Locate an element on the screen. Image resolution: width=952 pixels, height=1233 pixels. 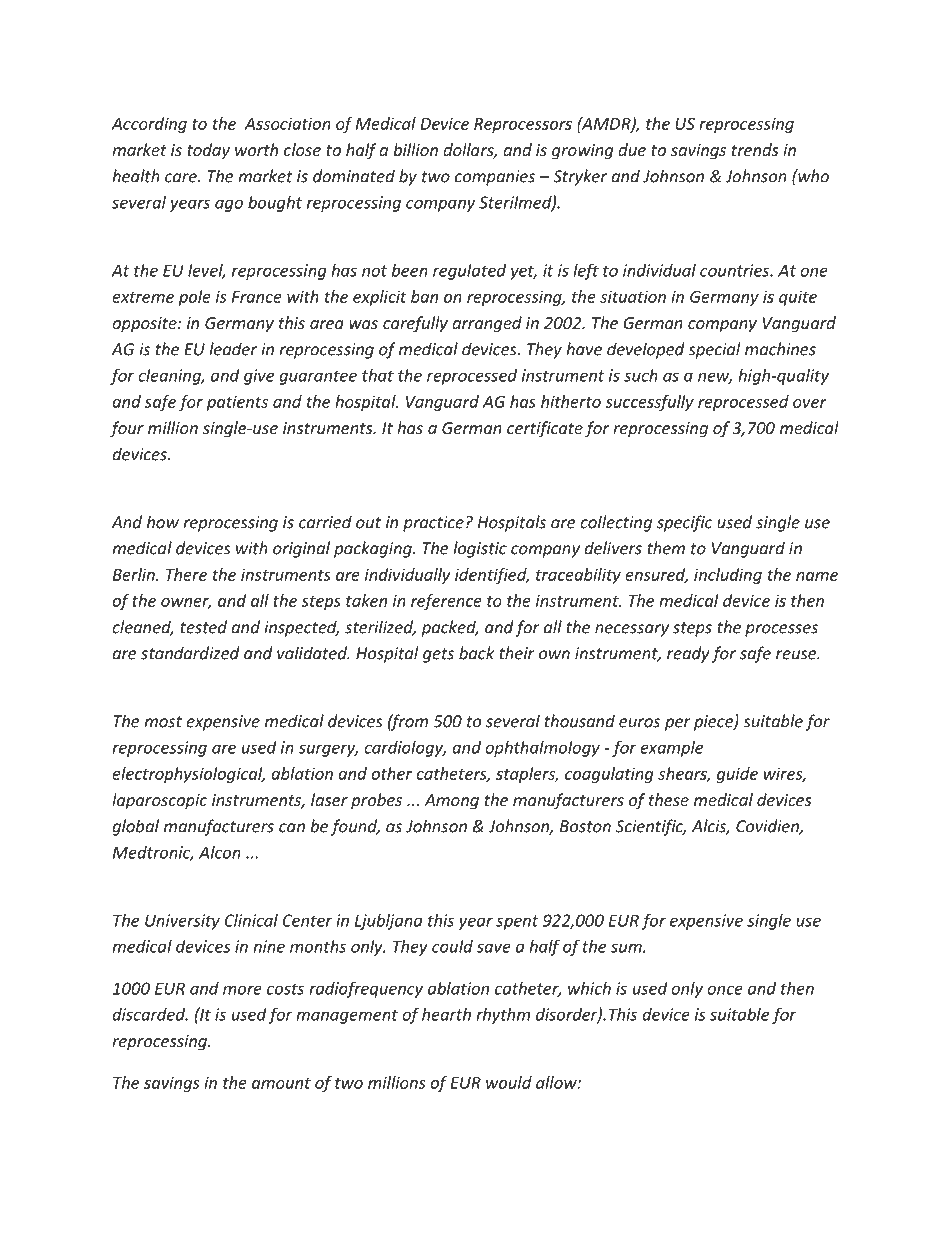
companies is located at coordinates (495, 178).
